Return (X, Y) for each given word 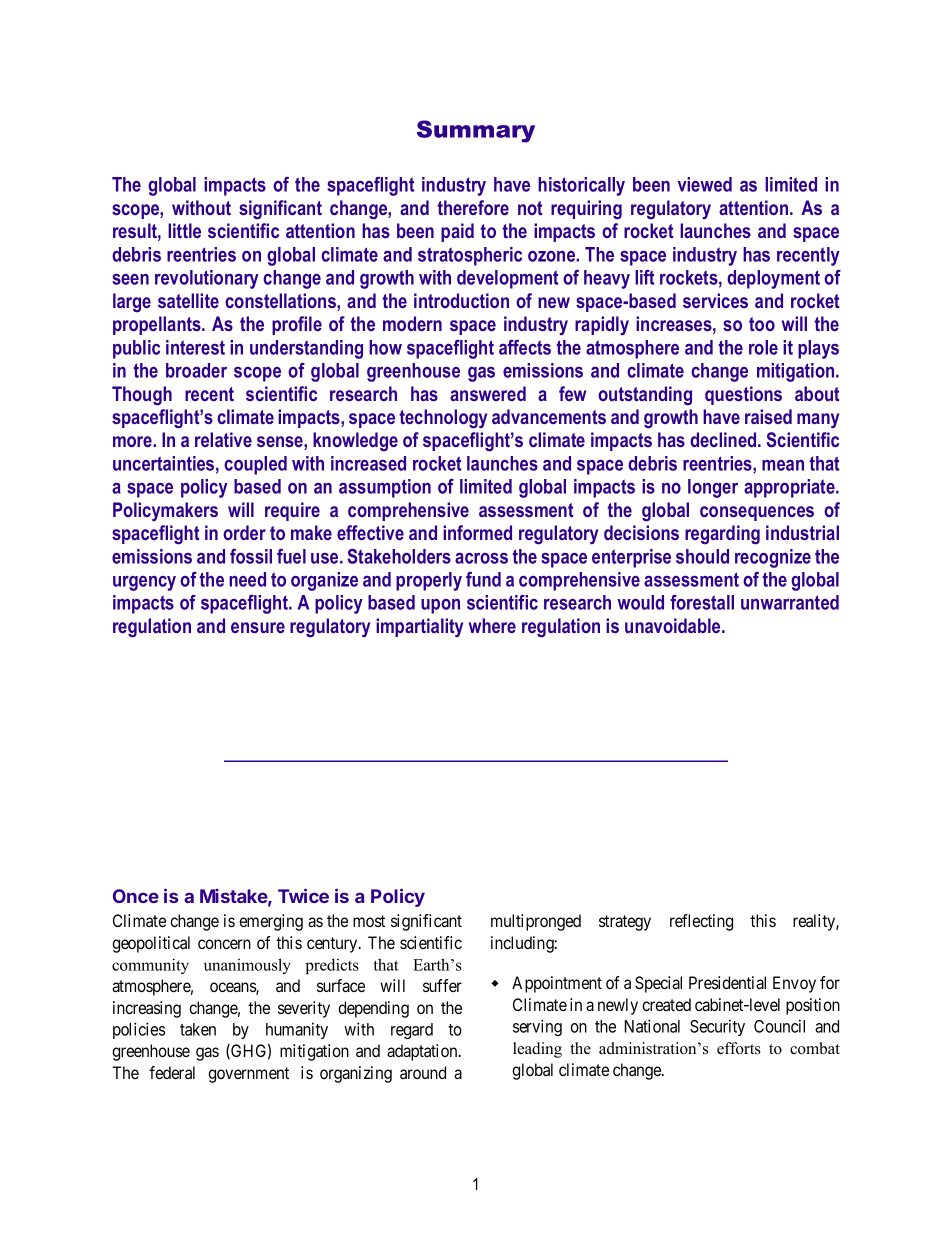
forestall (702, 602)
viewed (705, 184)
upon (440, 606)
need (247, 579)
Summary (476, 131)
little (184, 230)
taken (198, 1029)
